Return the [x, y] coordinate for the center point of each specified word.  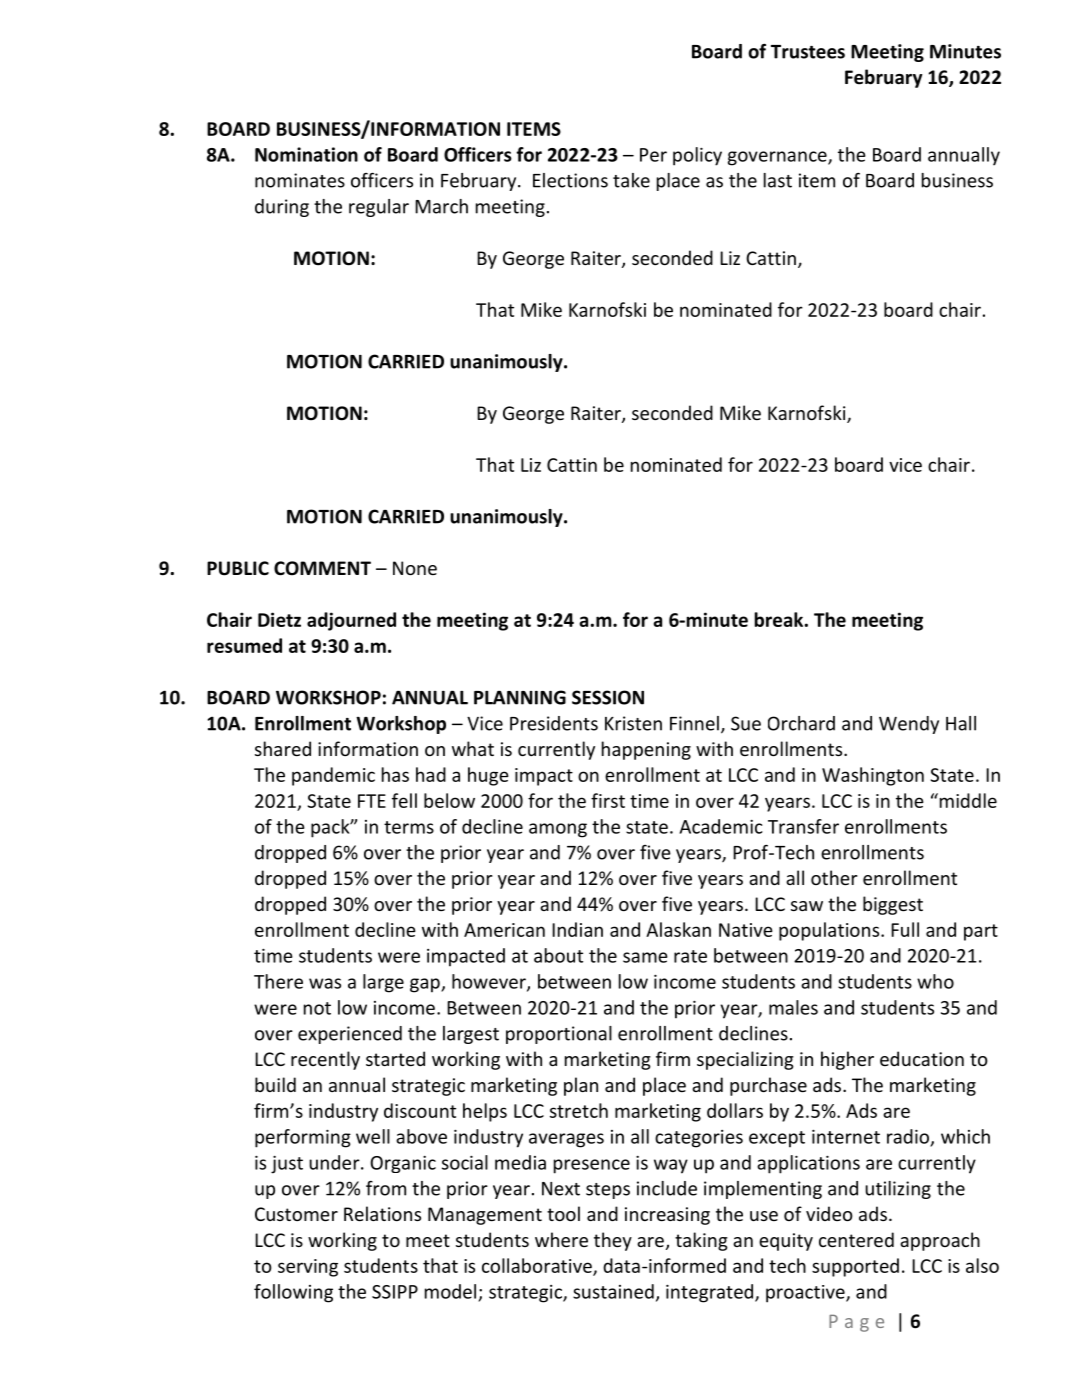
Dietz [279, 619]
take [631, 180]
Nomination [306, 154]
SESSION [608, 697]
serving [308, 1268]
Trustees [808, 52]
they [613, 1241]
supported [855, 1267]
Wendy [909, 725]
